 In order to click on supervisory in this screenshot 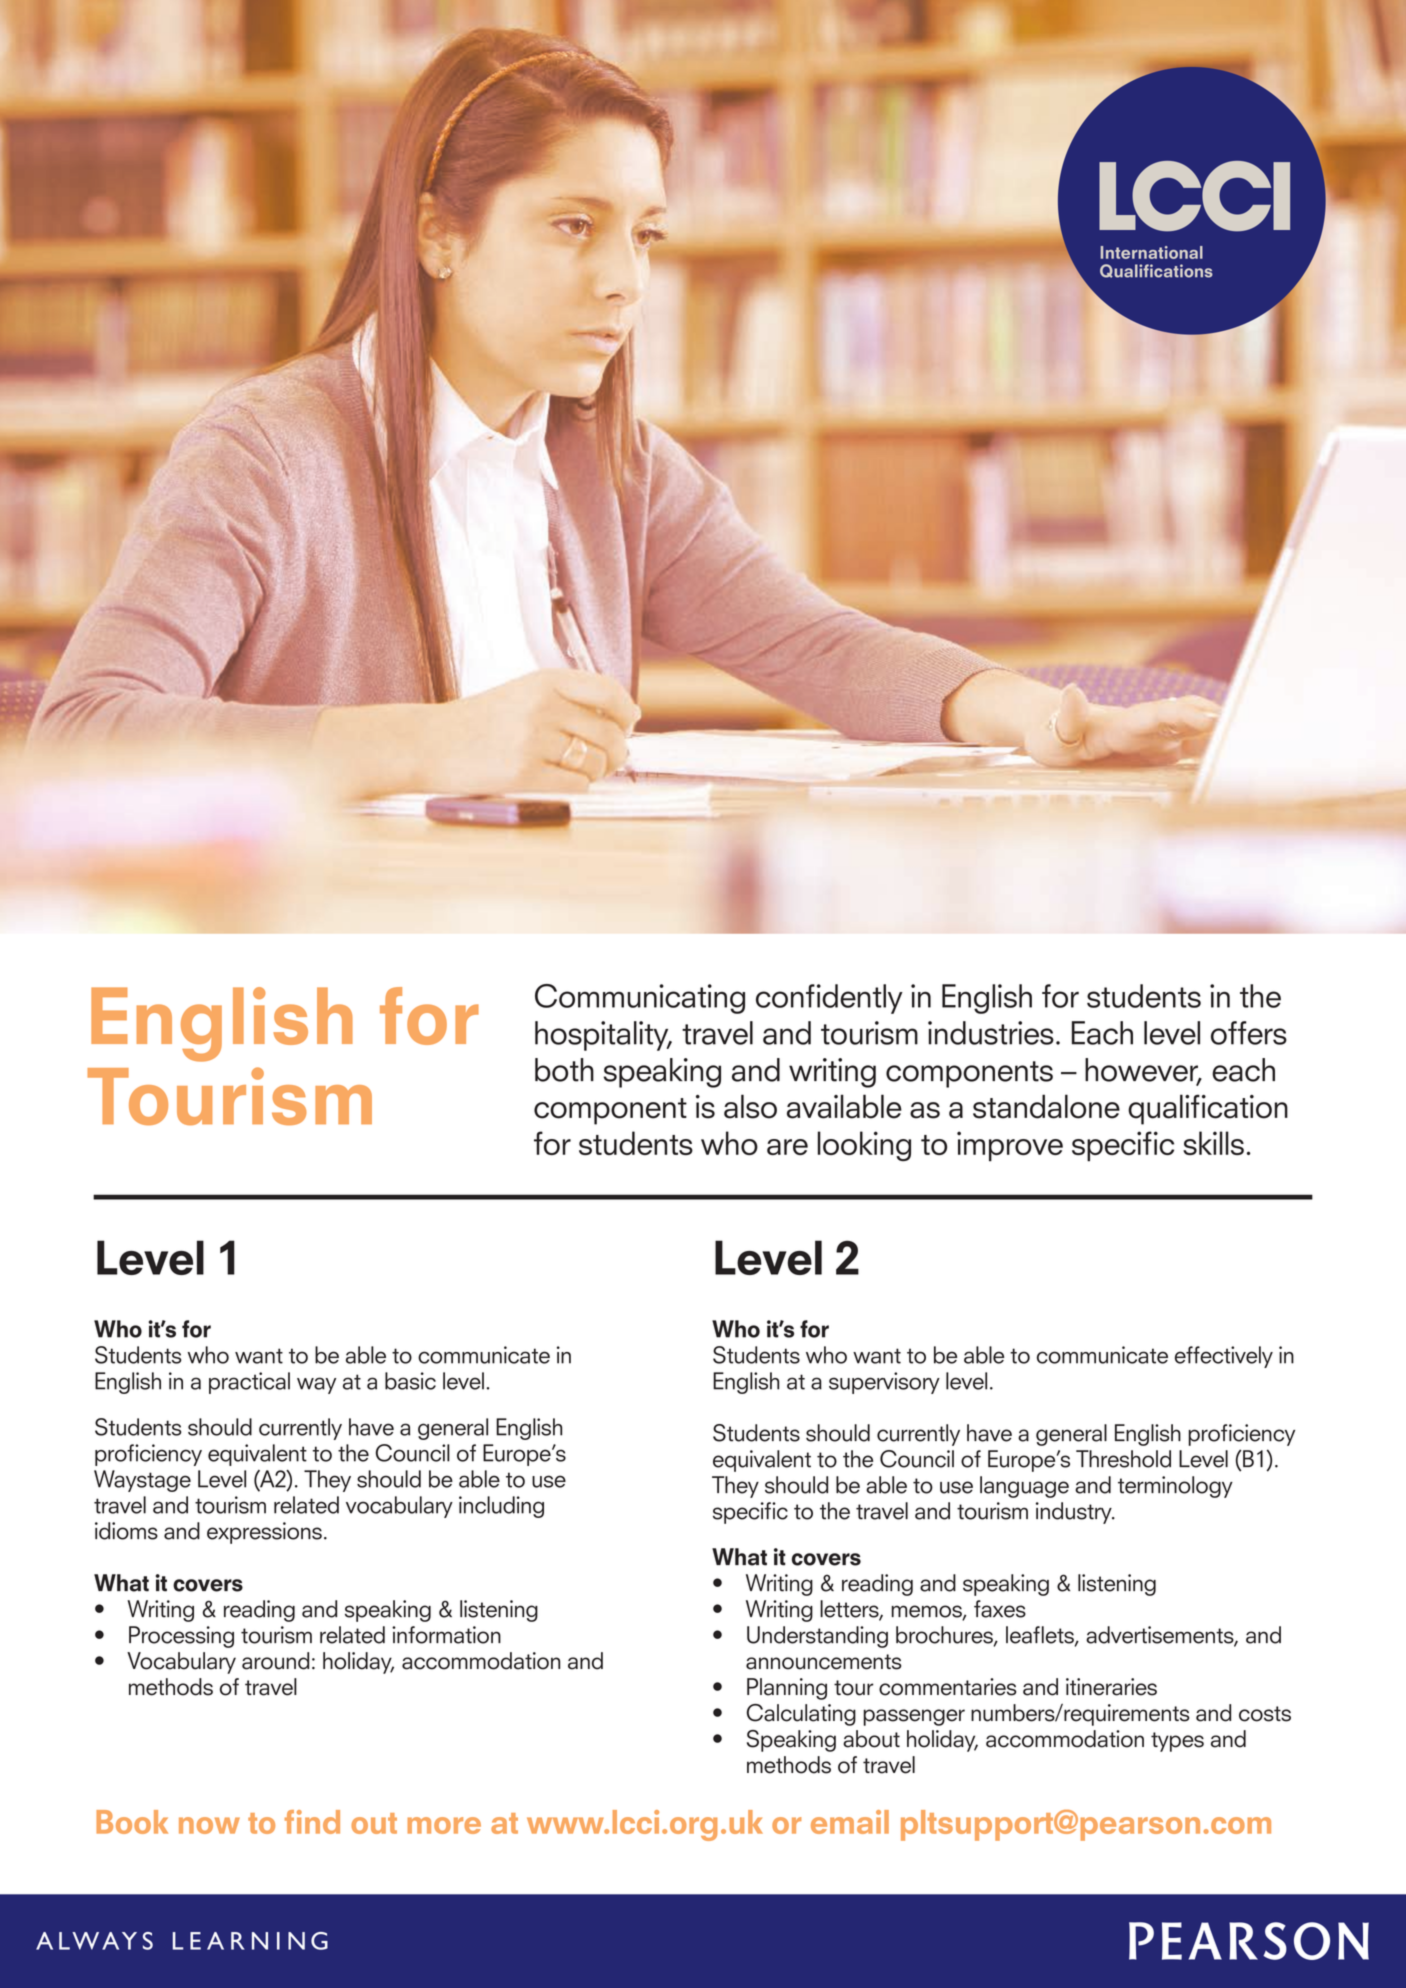, I will do `click(884, 1383)`.
